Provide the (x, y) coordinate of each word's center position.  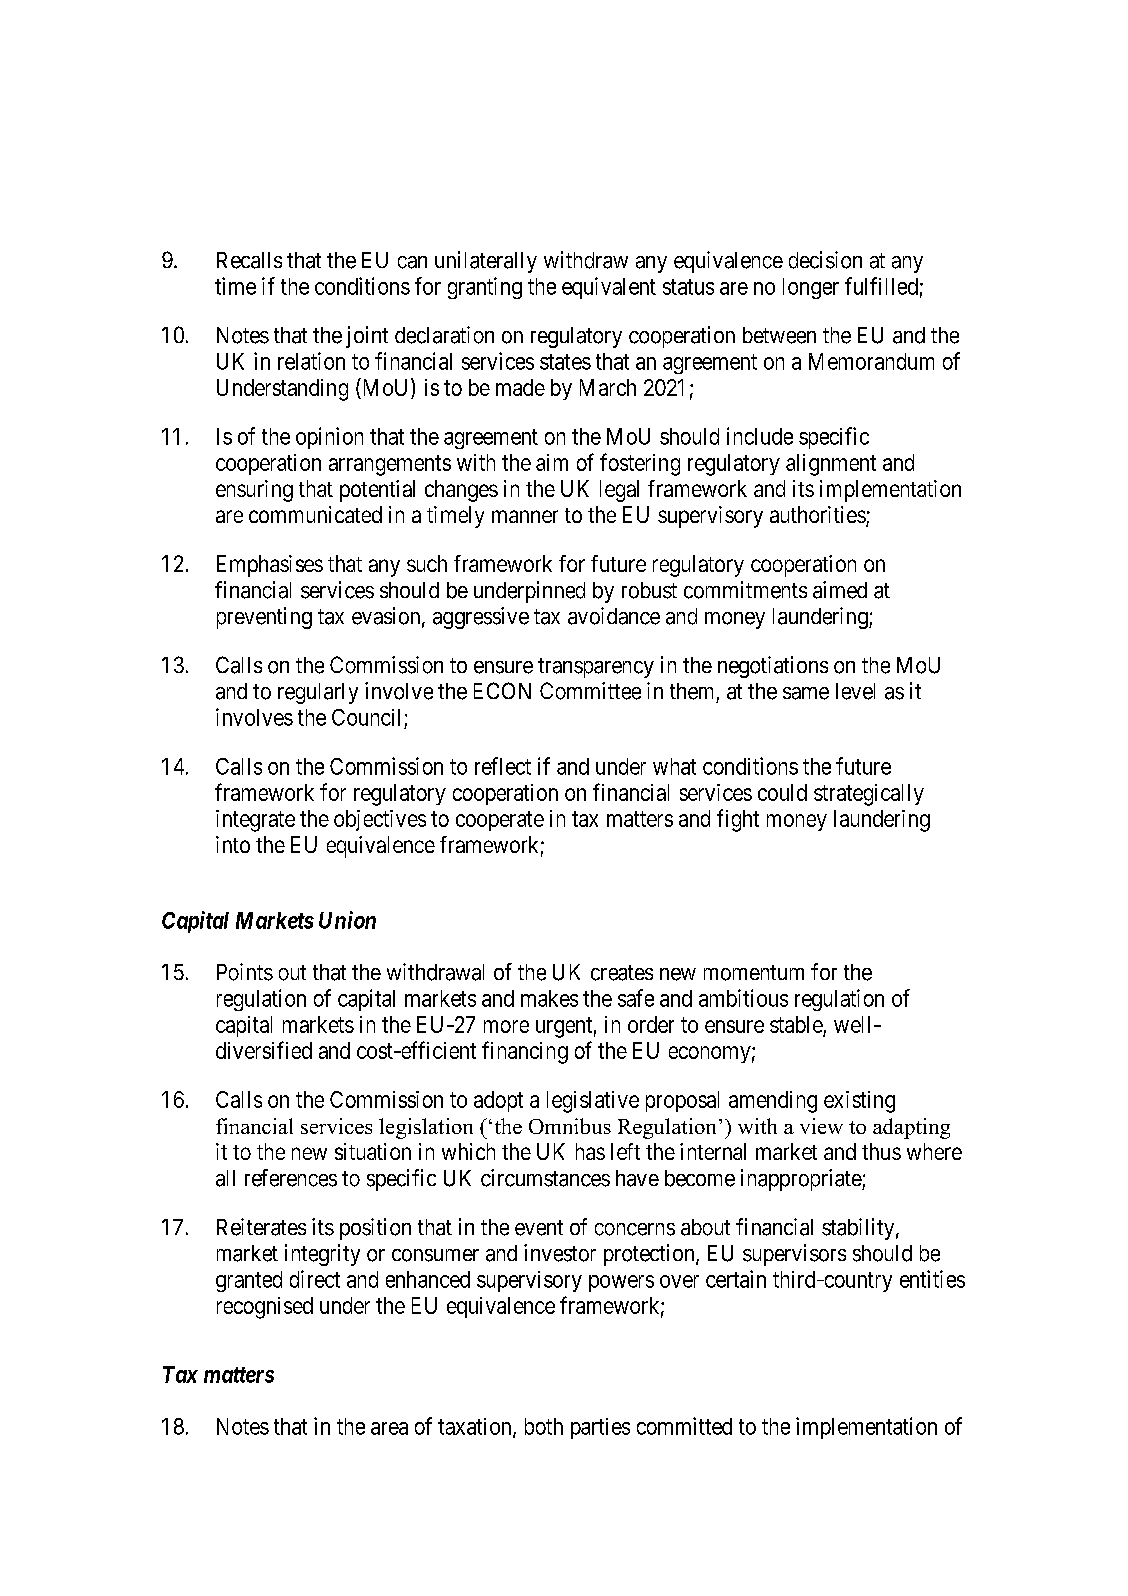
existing (859, 1102)
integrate (255, 821)
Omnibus (570, 1126)
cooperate (500, 821)
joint (367, 337)
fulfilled (881, 286)
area (389, 1428)
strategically (869, 795)
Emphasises (270, 566)
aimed (840, 590)
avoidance (614, 616)
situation (373, 1151)
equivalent (609, 288)
